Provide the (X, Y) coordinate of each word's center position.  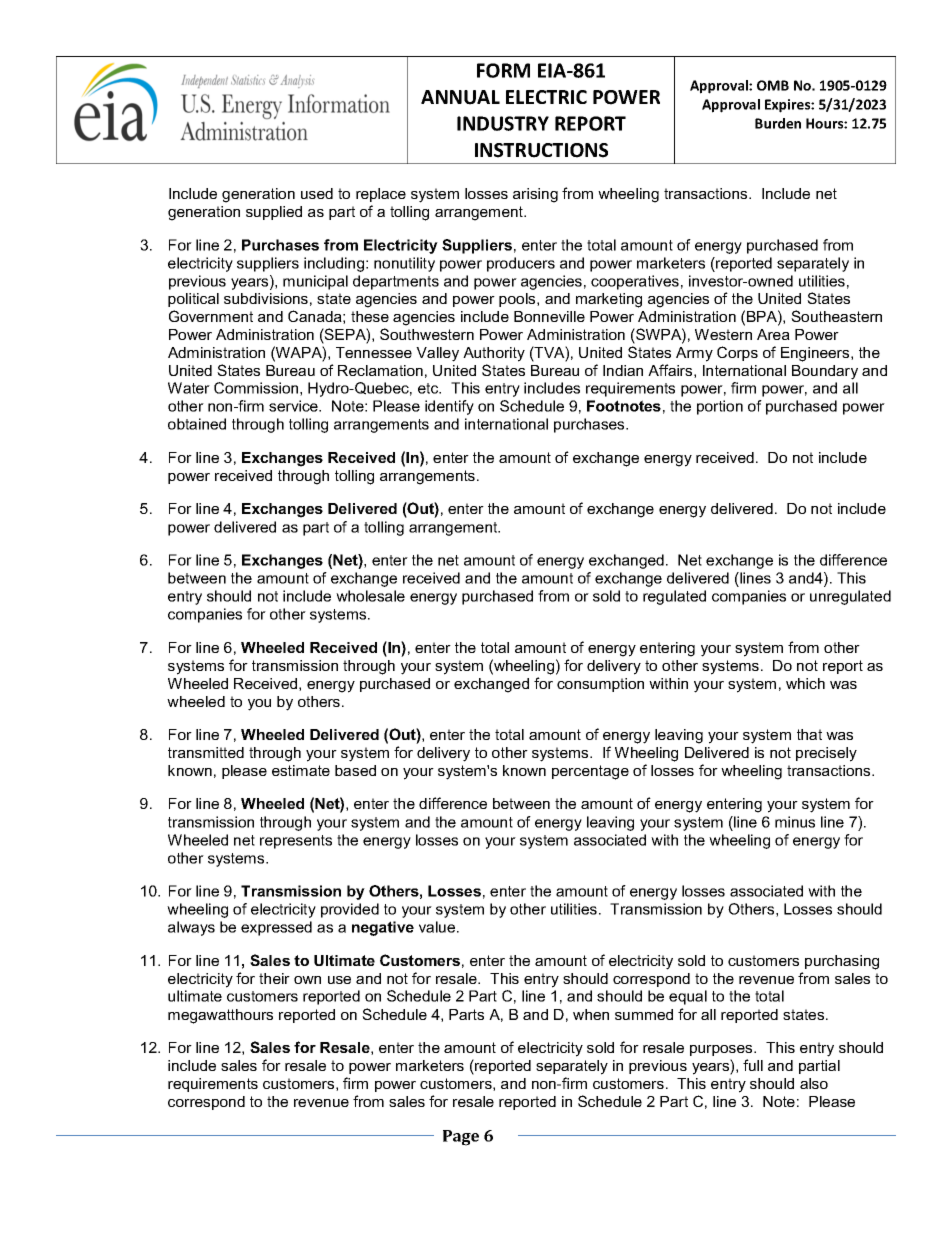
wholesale (370, 596)
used (317, 193)
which (805, 683)
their (274, 978)
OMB (773, 85)
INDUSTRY (503, 123)
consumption (600, 685)
